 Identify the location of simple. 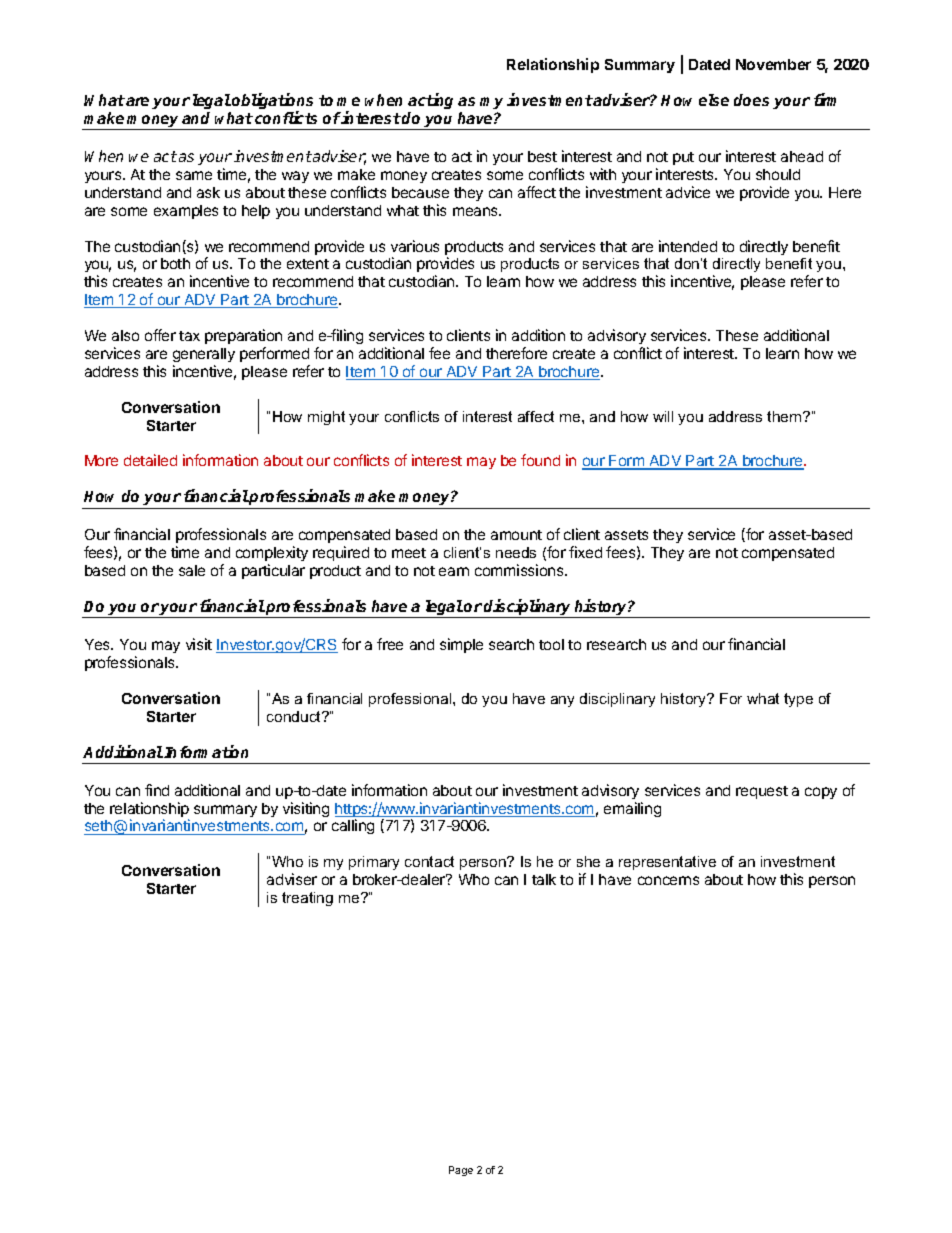
(461, 645).
